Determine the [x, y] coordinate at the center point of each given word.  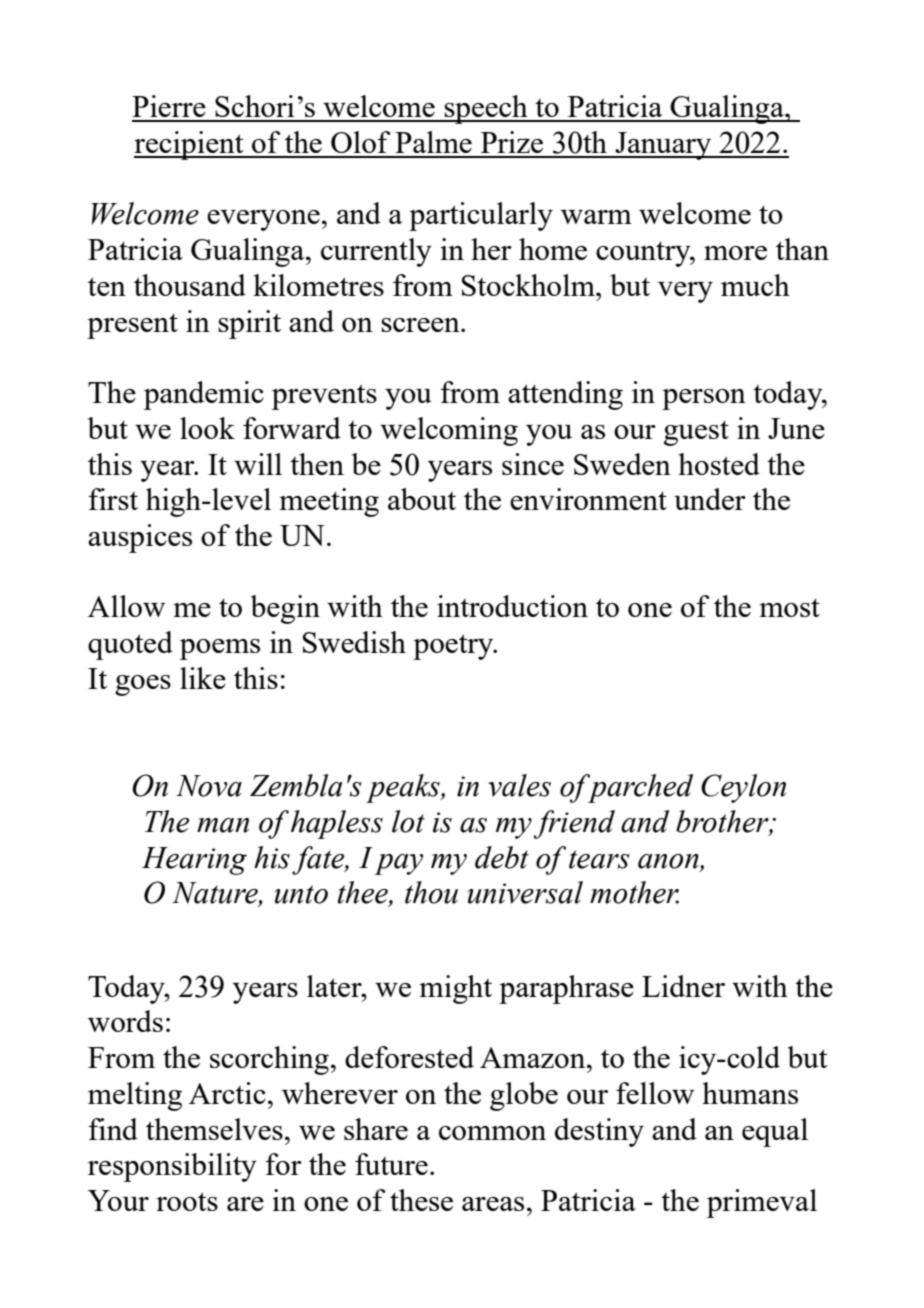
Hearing [194, 861]
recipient [190, 145]
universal [525, 892]
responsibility [172, 1167]
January [663, 146]
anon [669, 861]
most [789, 607]
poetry [454, 647]
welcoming [449, 431]
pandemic [204, 395]
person [704, 399]
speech [486, 109]
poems [220, 649]
